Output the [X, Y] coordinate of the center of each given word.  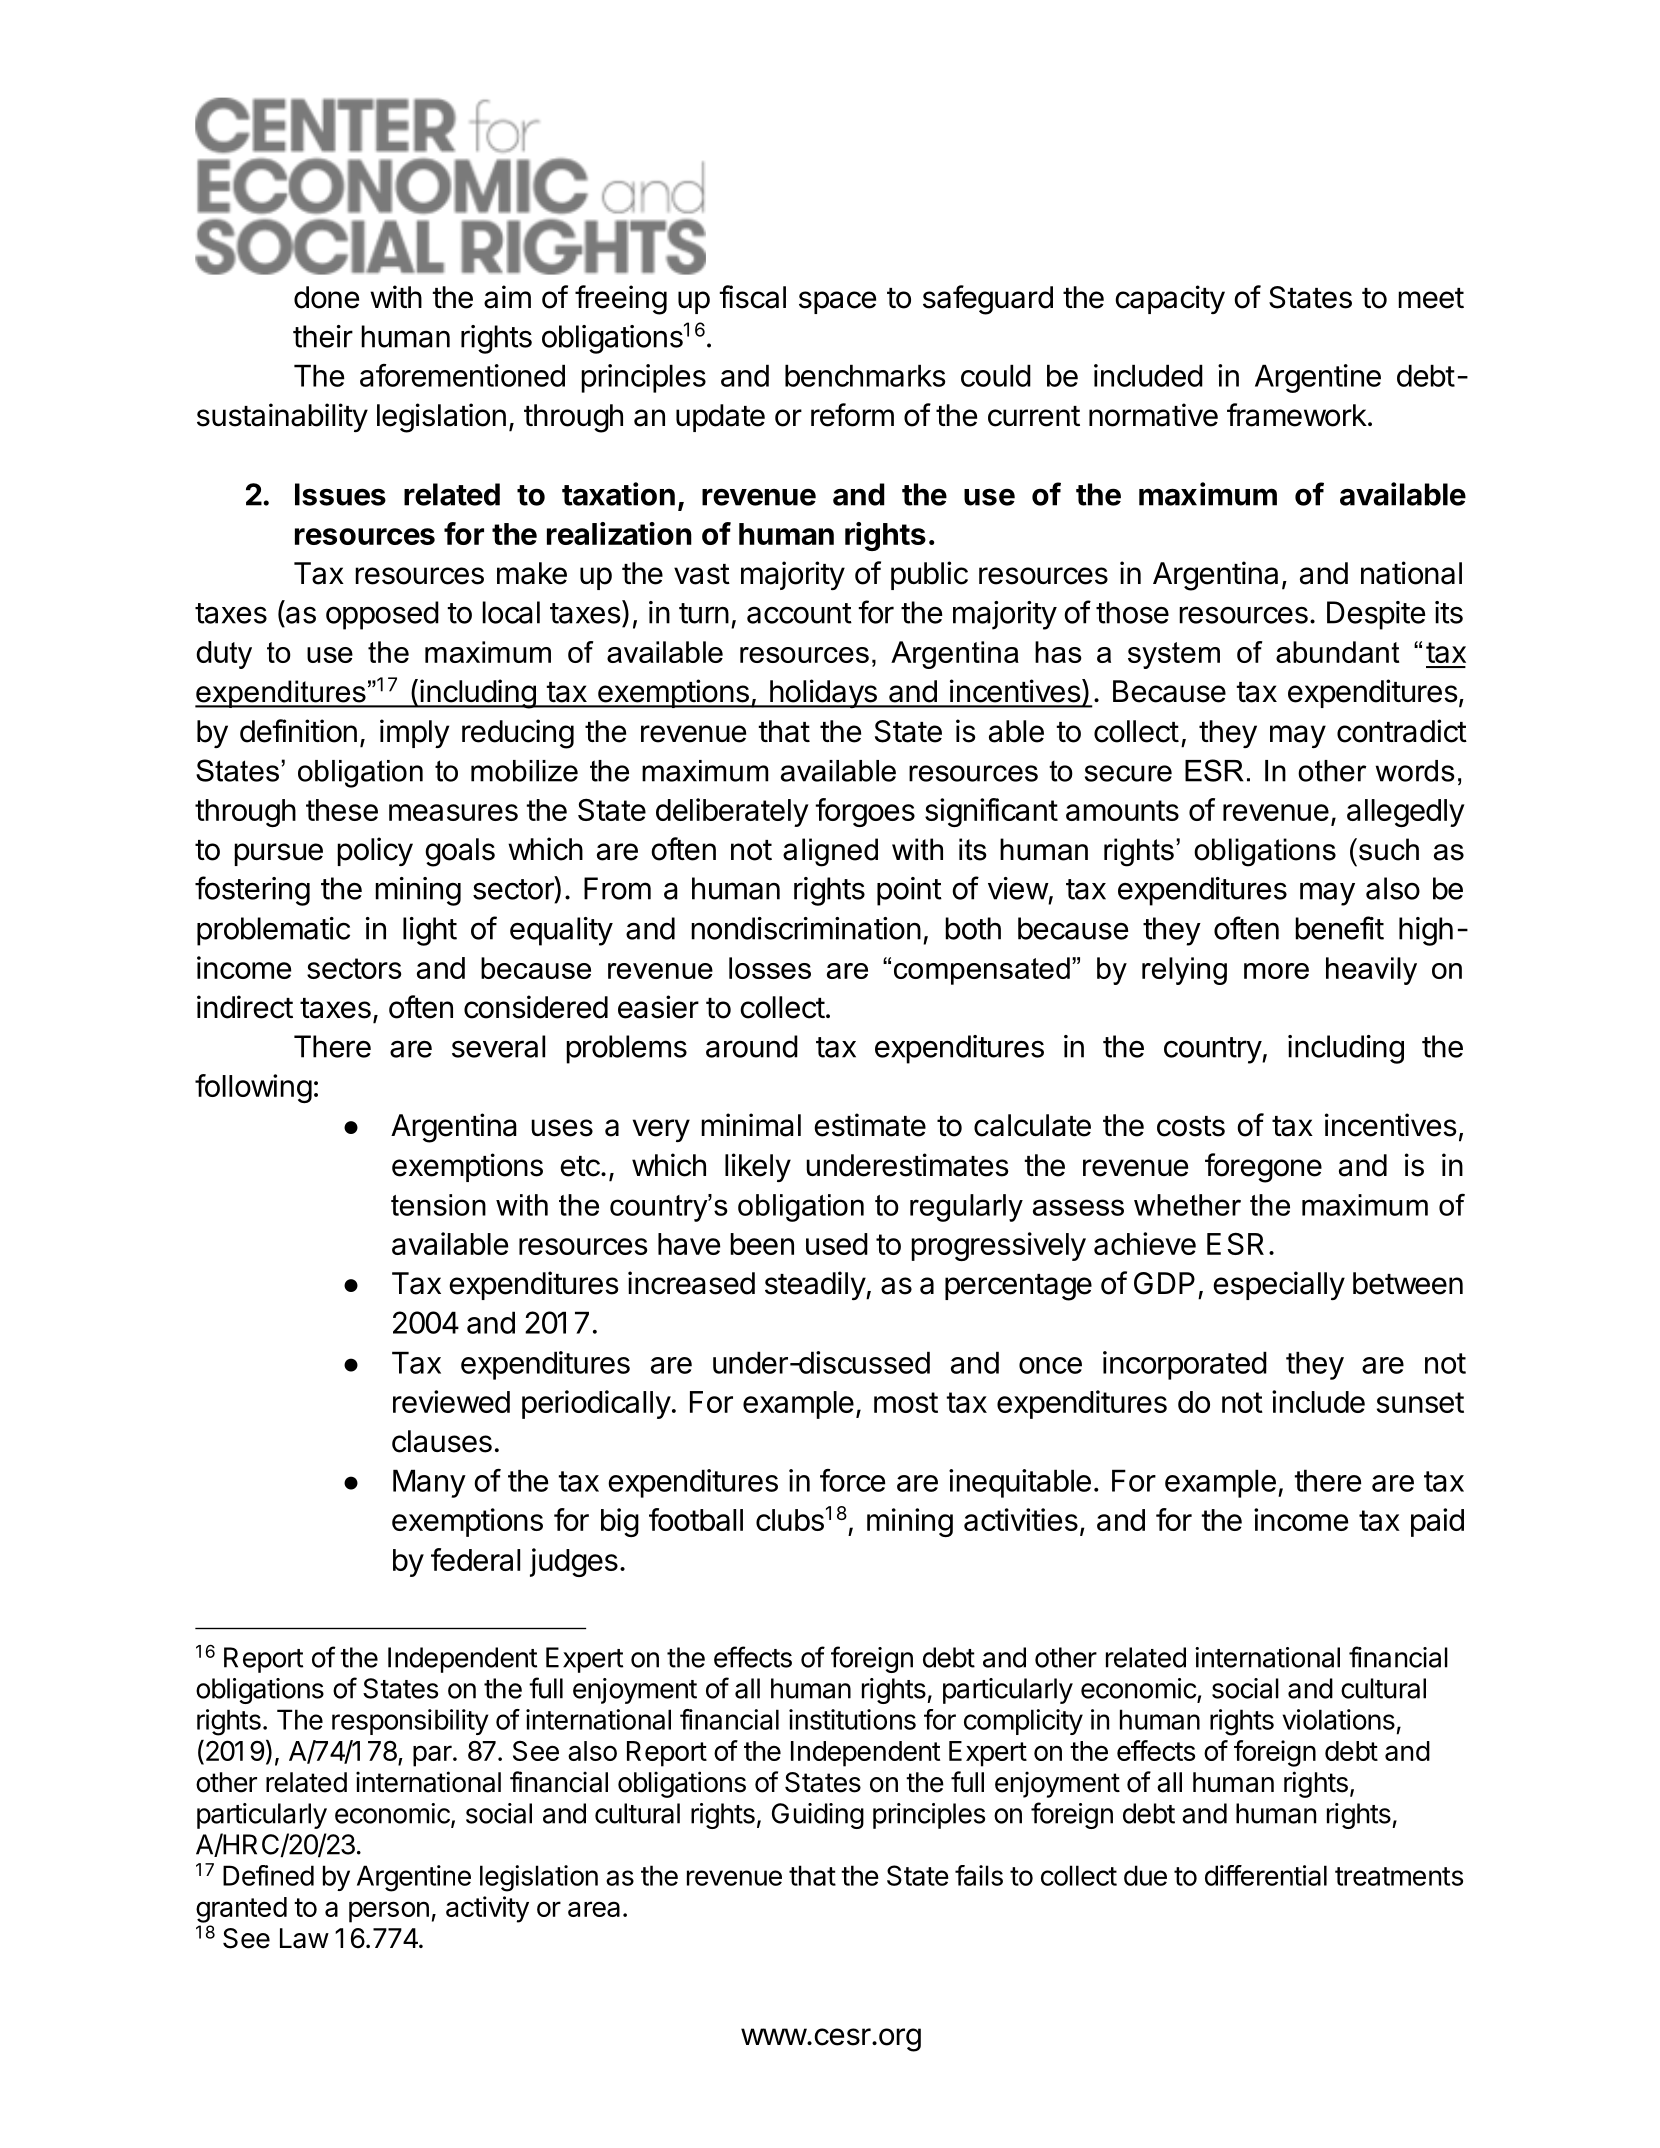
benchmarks [865, 375]
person [389, 1912]
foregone [1263, 1168]
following [253, 1088]
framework [1297, 415]
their [323, 336]
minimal [751, 1125]
